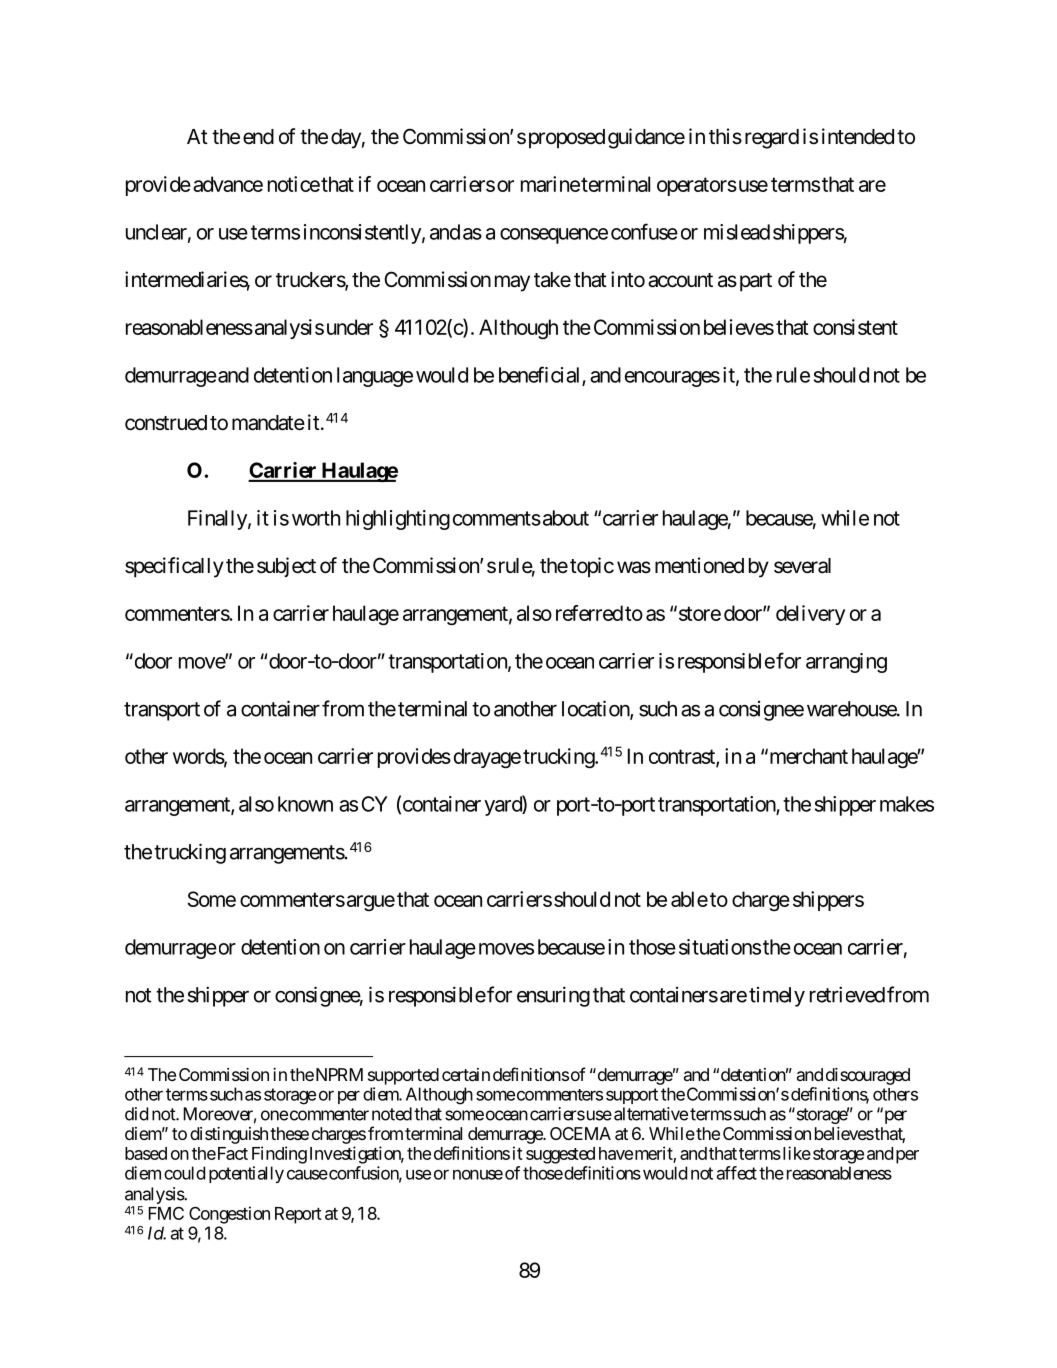  I want to click on known, so click(305, 804).
